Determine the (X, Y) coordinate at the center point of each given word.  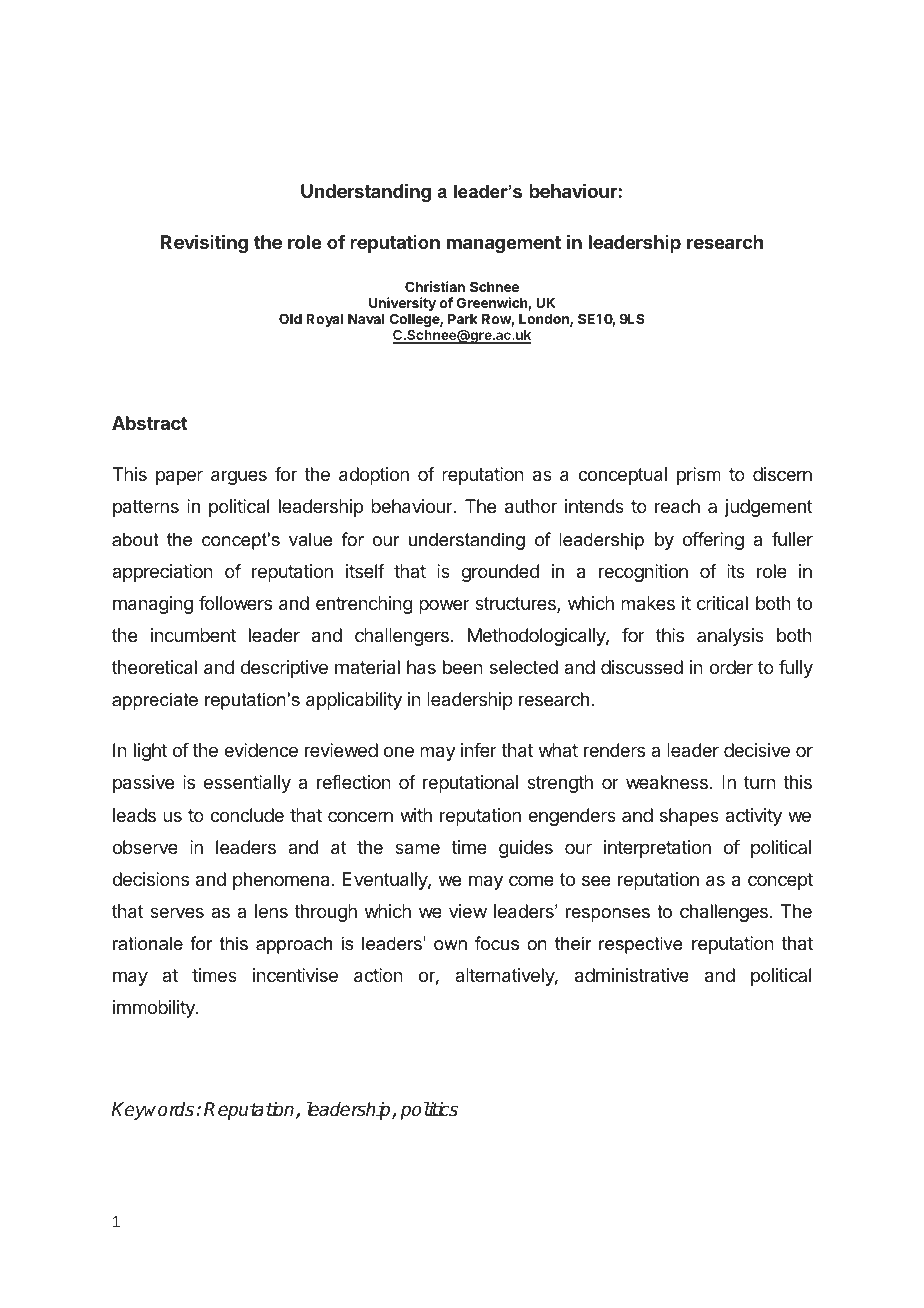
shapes (689, 817)
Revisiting (204, 243)
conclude (247, 815)
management (504, 244)
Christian (435, 286)
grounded (500, 573)
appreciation (162, 573)
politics (429, 1110)
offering (713, 541)
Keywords (154, 1111)
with (416, 815)
